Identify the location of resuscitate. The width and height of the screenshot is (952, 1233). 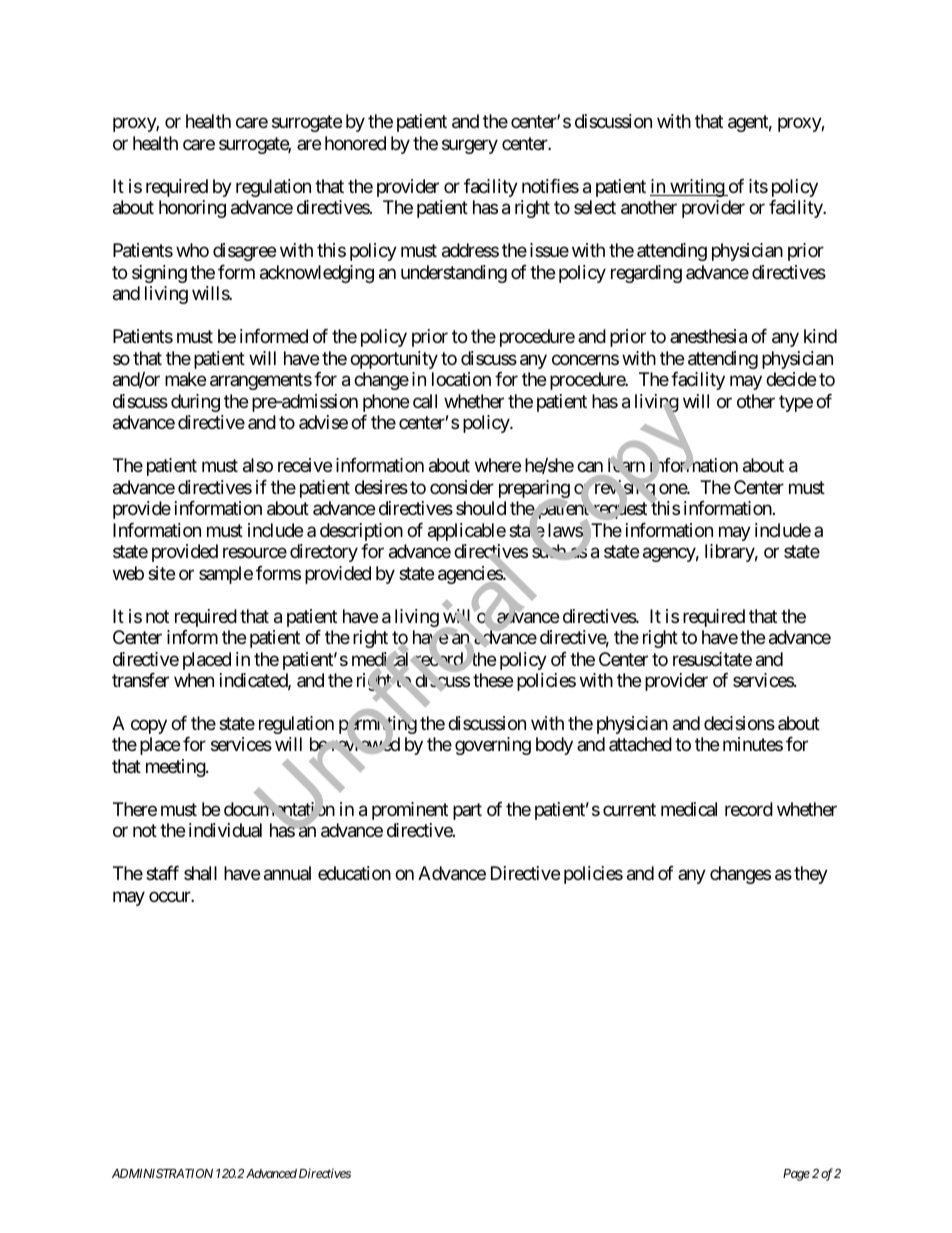
(712, 659).
